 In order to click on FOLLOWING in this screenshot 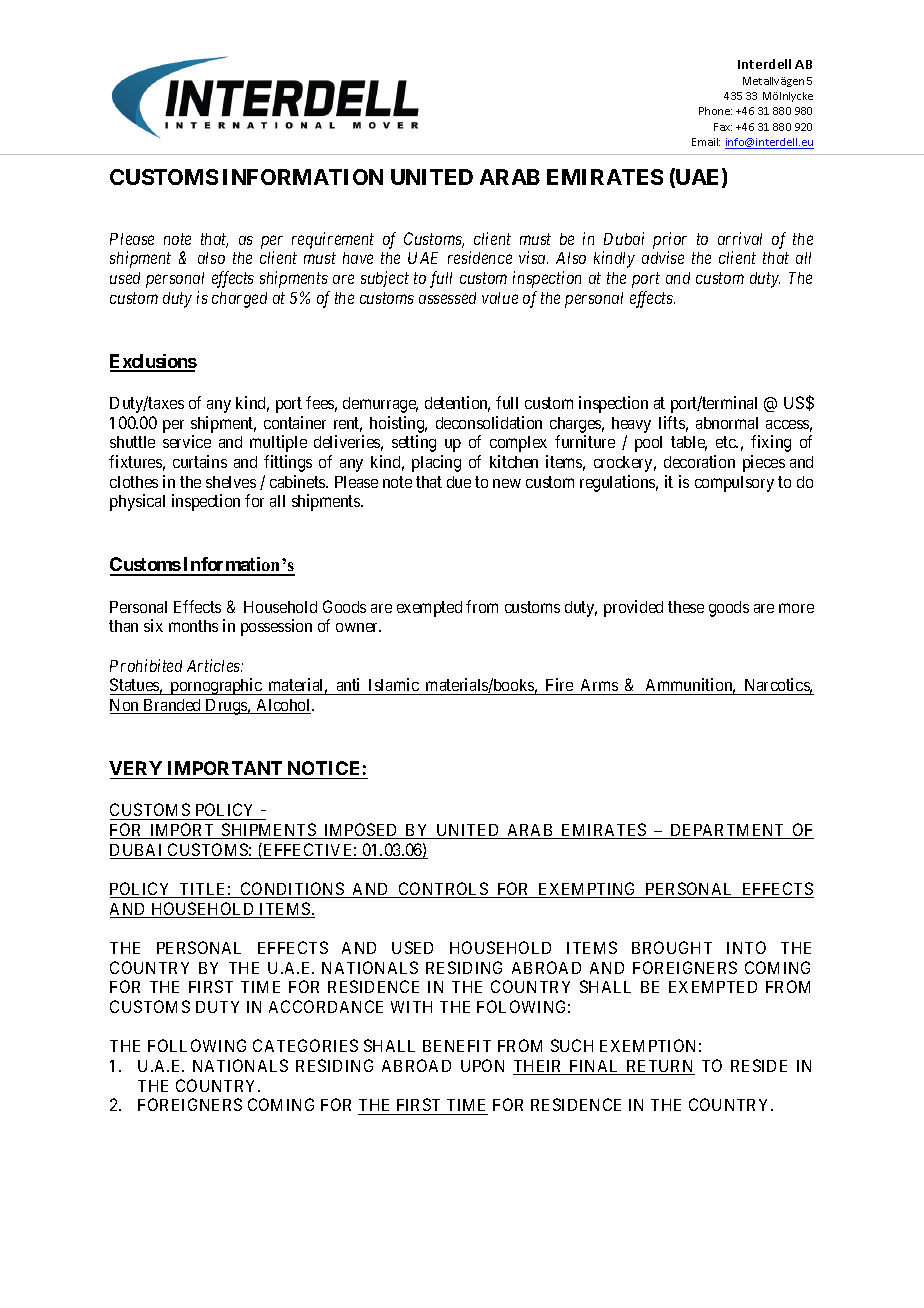, I will do `click(197, 1045)`.
